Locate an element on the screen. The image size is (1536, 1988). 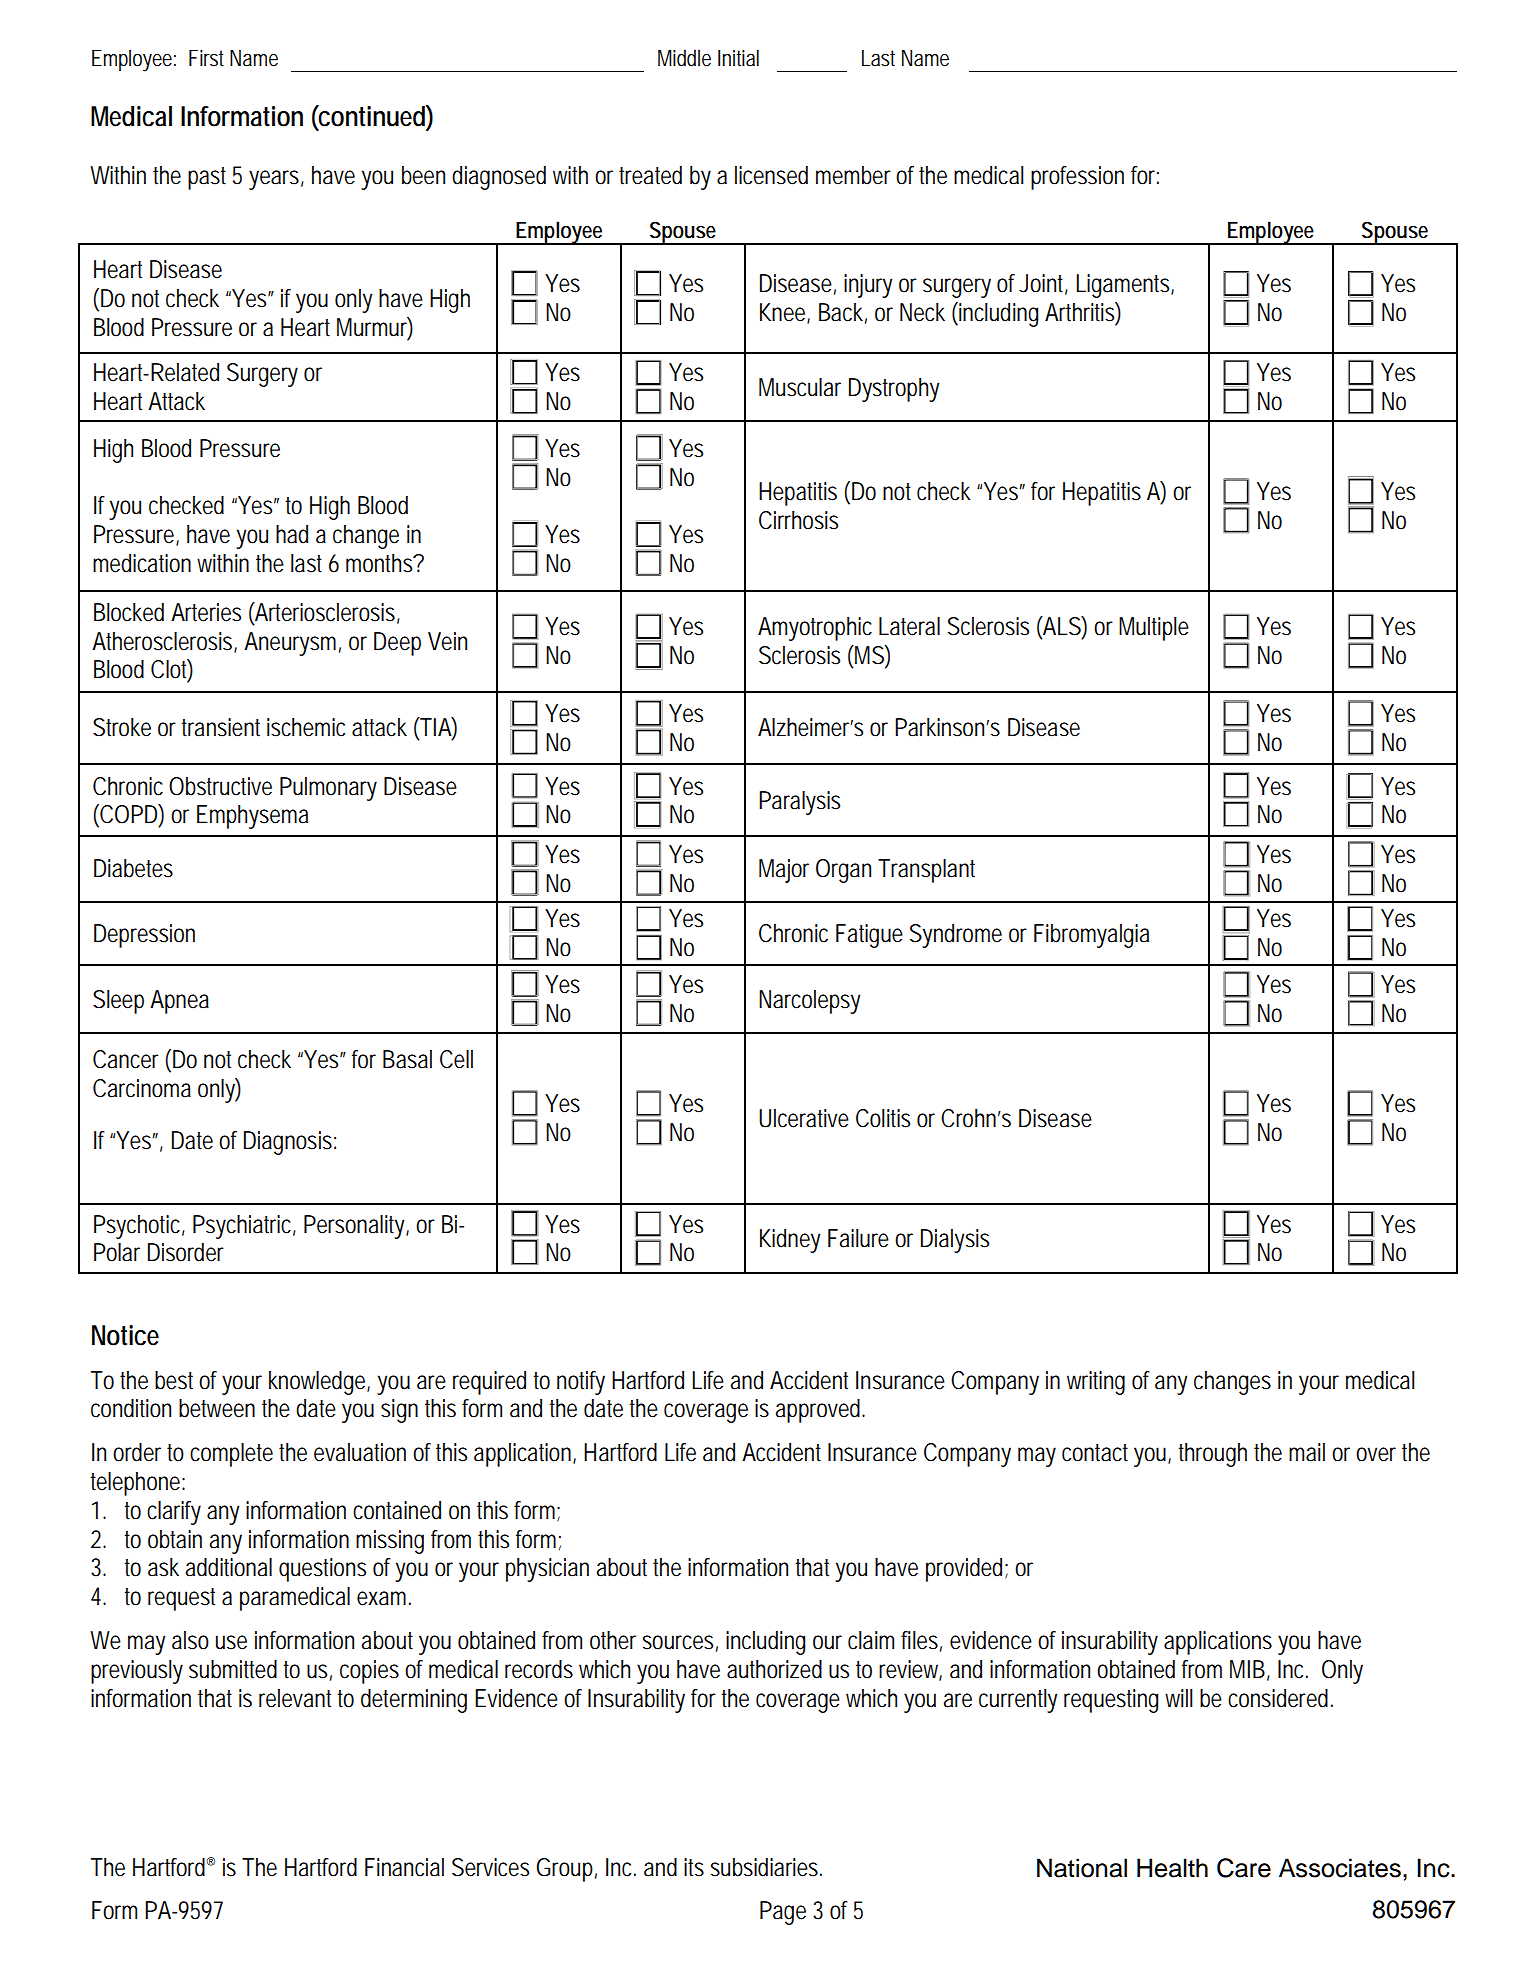
years is located at coordinates (276, 180).
